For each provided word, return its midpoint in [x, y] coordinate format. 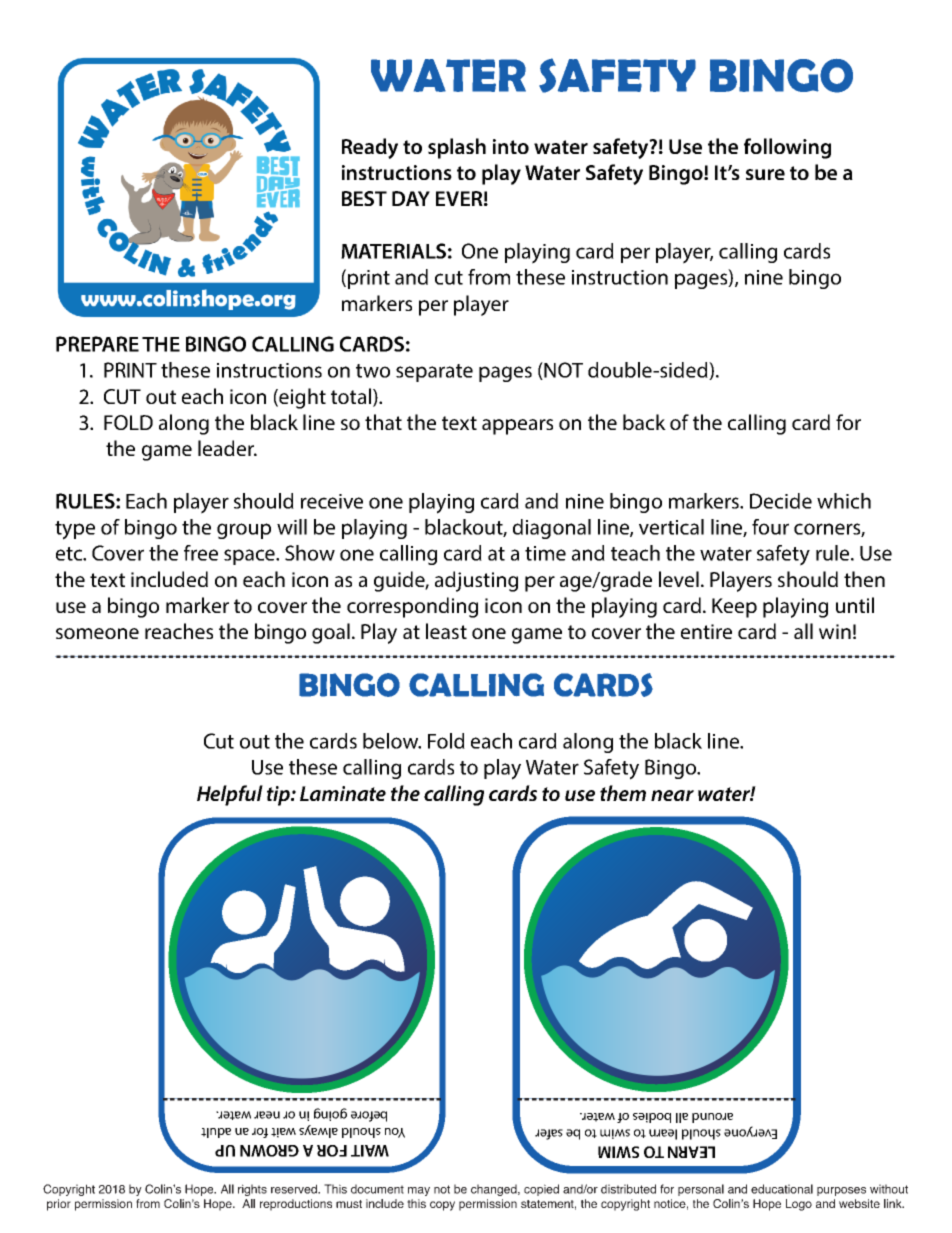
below [392, 741]
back [644, 422]
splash [457, 148]
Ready [370, 148]
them [623, 793]
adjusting [476, 581]
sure [765, 174]
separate [434, 373]
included [169, 579]
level [679, 579]
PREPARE [97, 344]
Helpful [230, 795]
